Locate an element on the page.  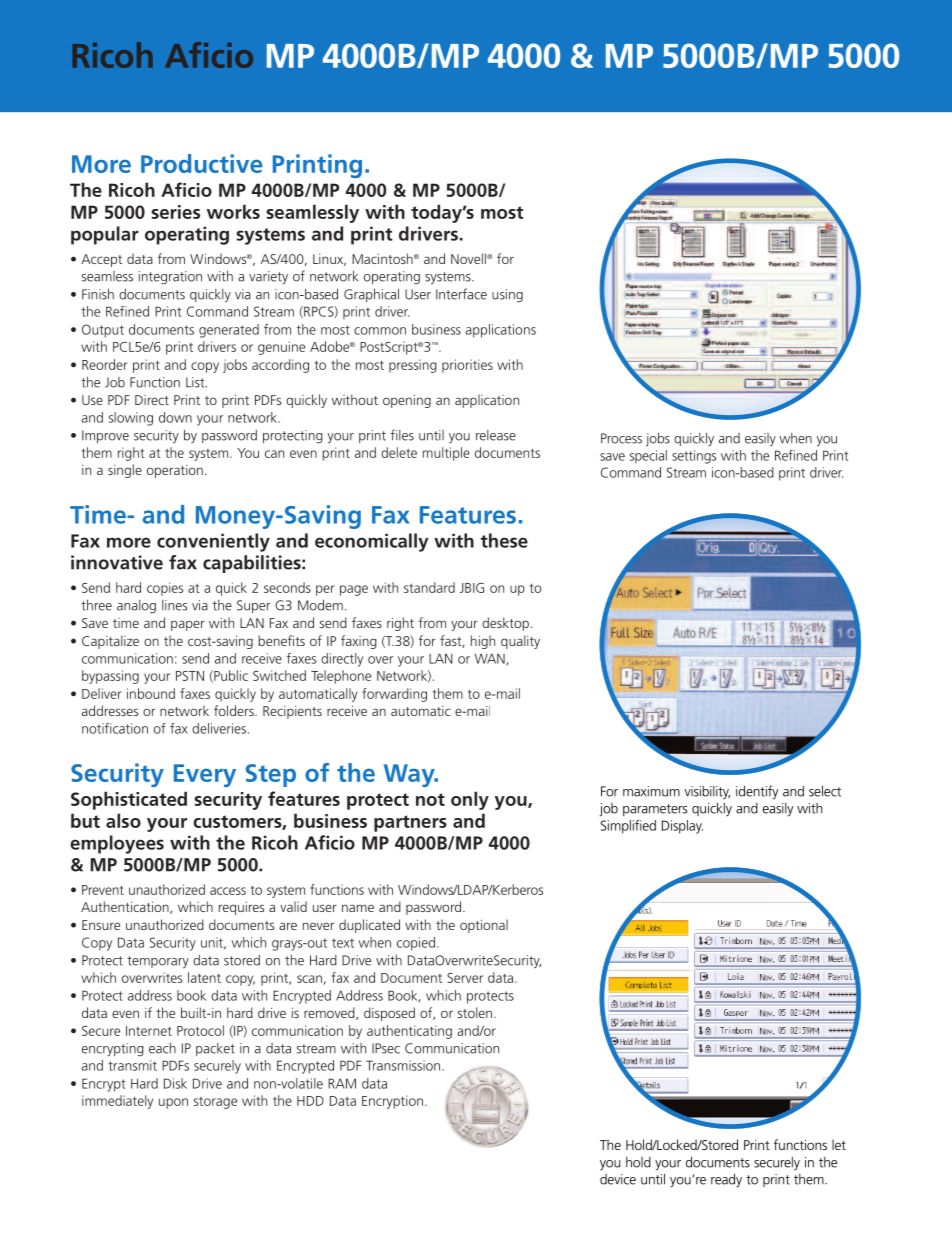
WAN is located at coordinates (491, 659).
